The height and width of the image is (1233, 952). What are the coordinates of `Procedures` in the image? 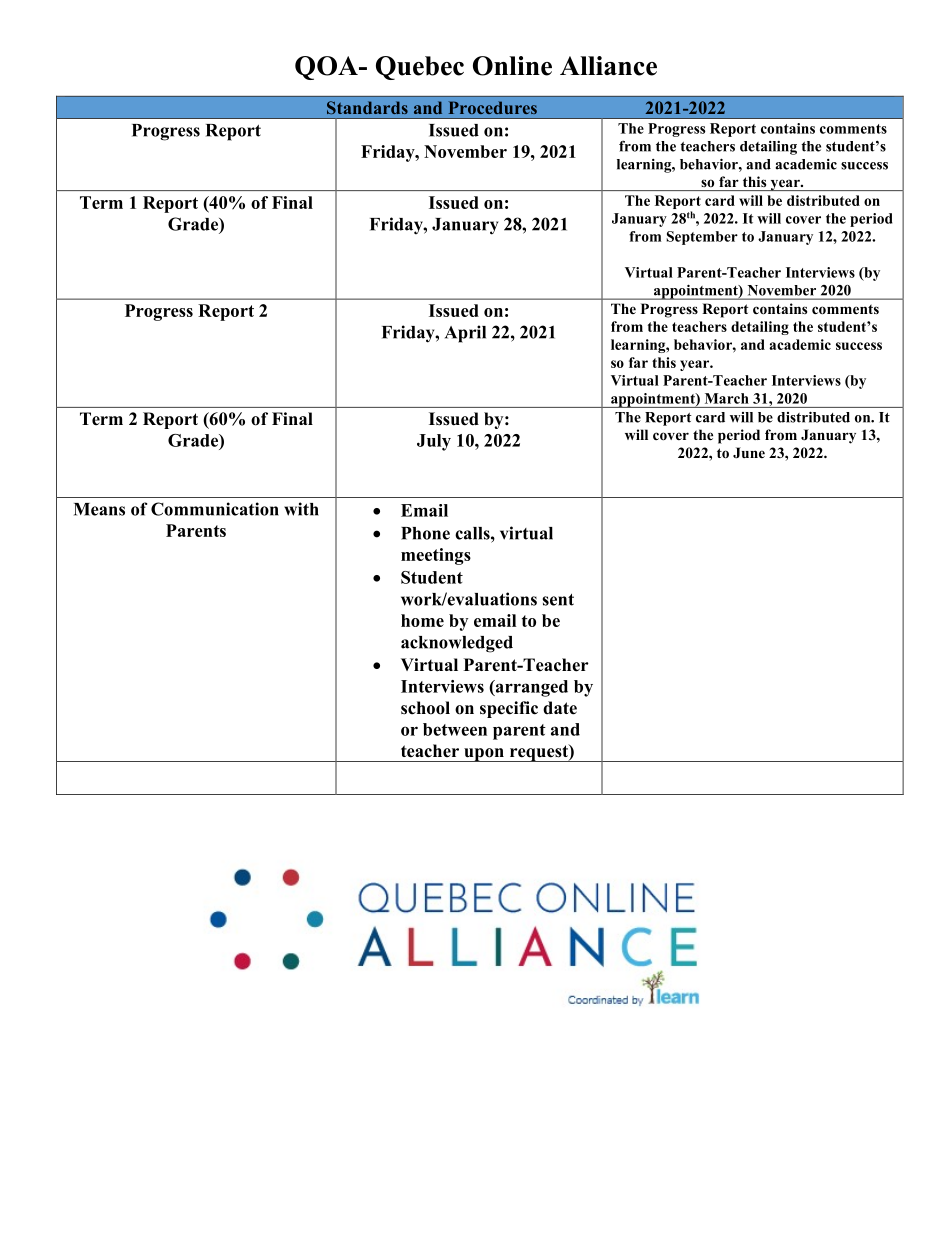 It's located at (493, 107).
